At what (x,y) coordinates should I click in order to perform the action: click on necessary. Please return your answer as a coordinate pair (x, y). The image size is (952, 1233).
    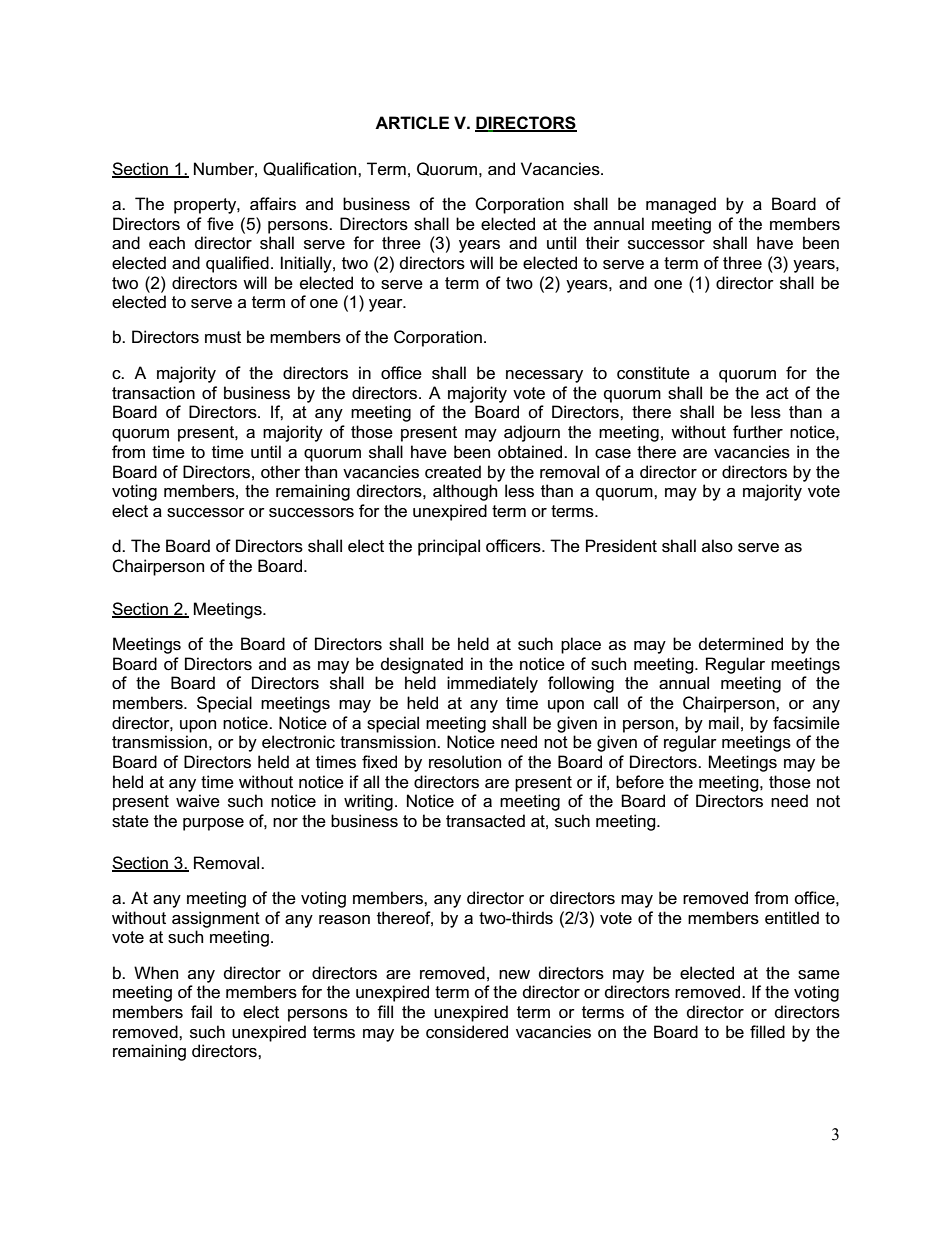
    Looking at the image, I should click on (544, 376).
